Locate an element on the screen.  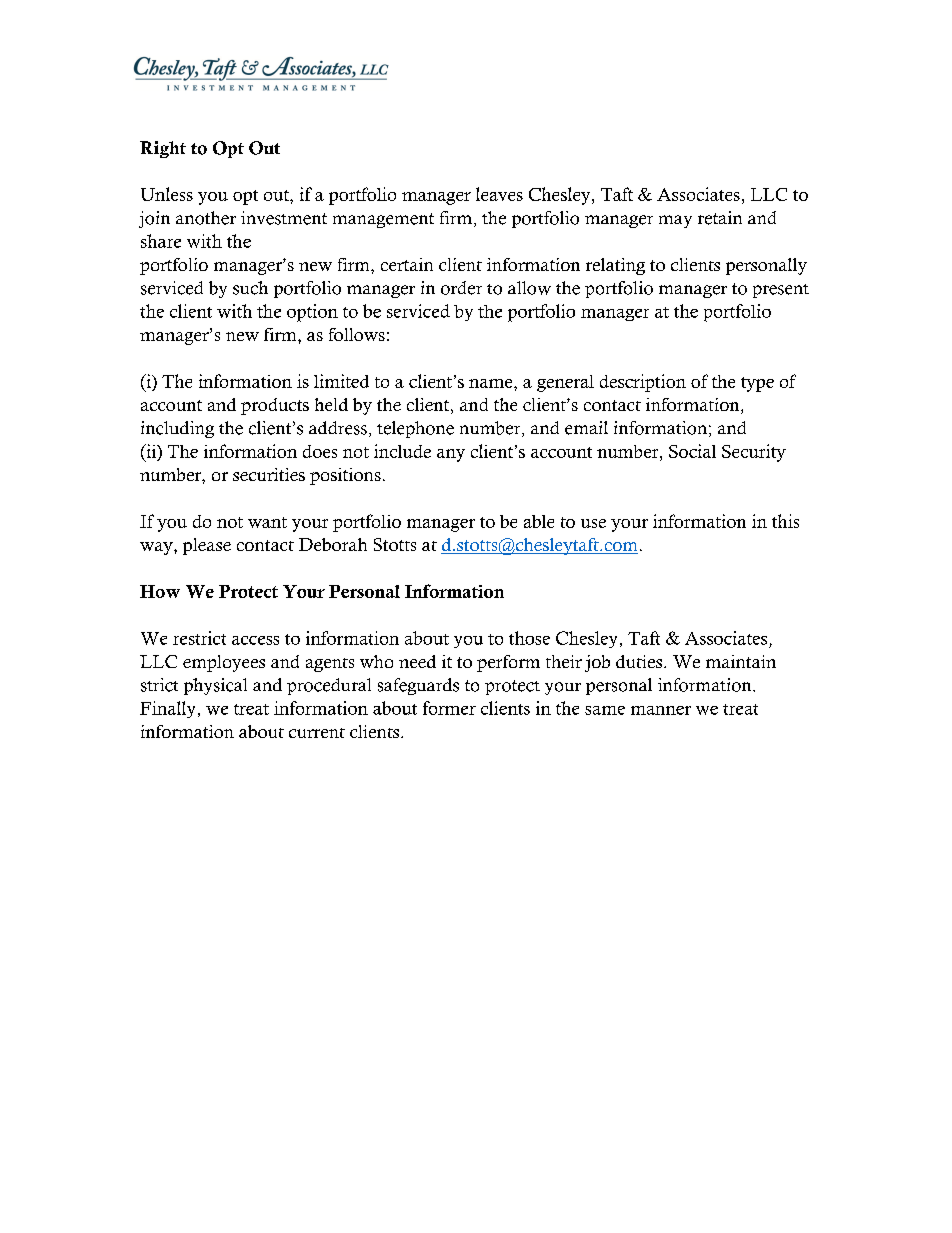
retain is located at coordinates (720, 218).
